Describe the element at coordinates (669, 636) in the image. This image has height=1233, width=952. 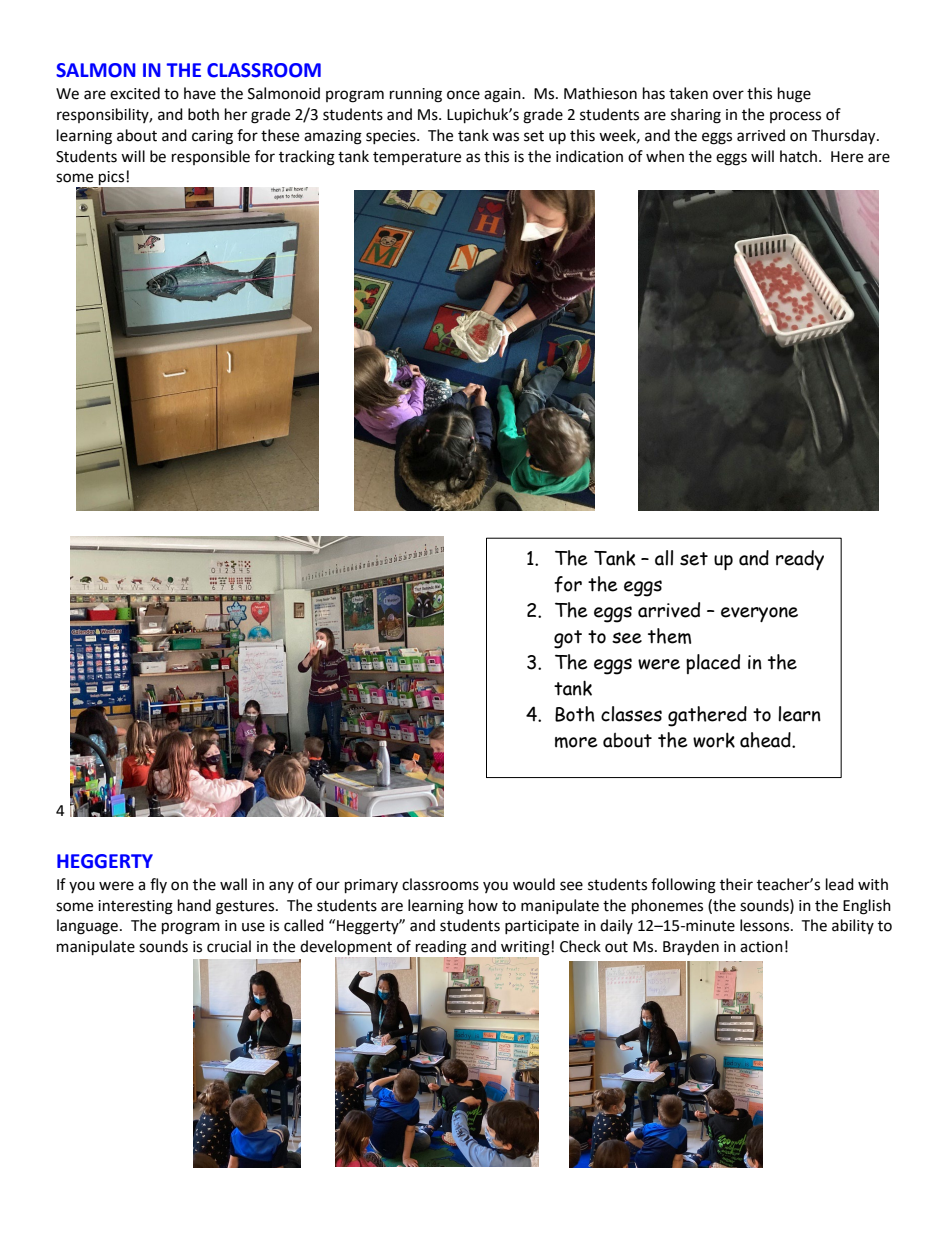
I see `them` at that location.
